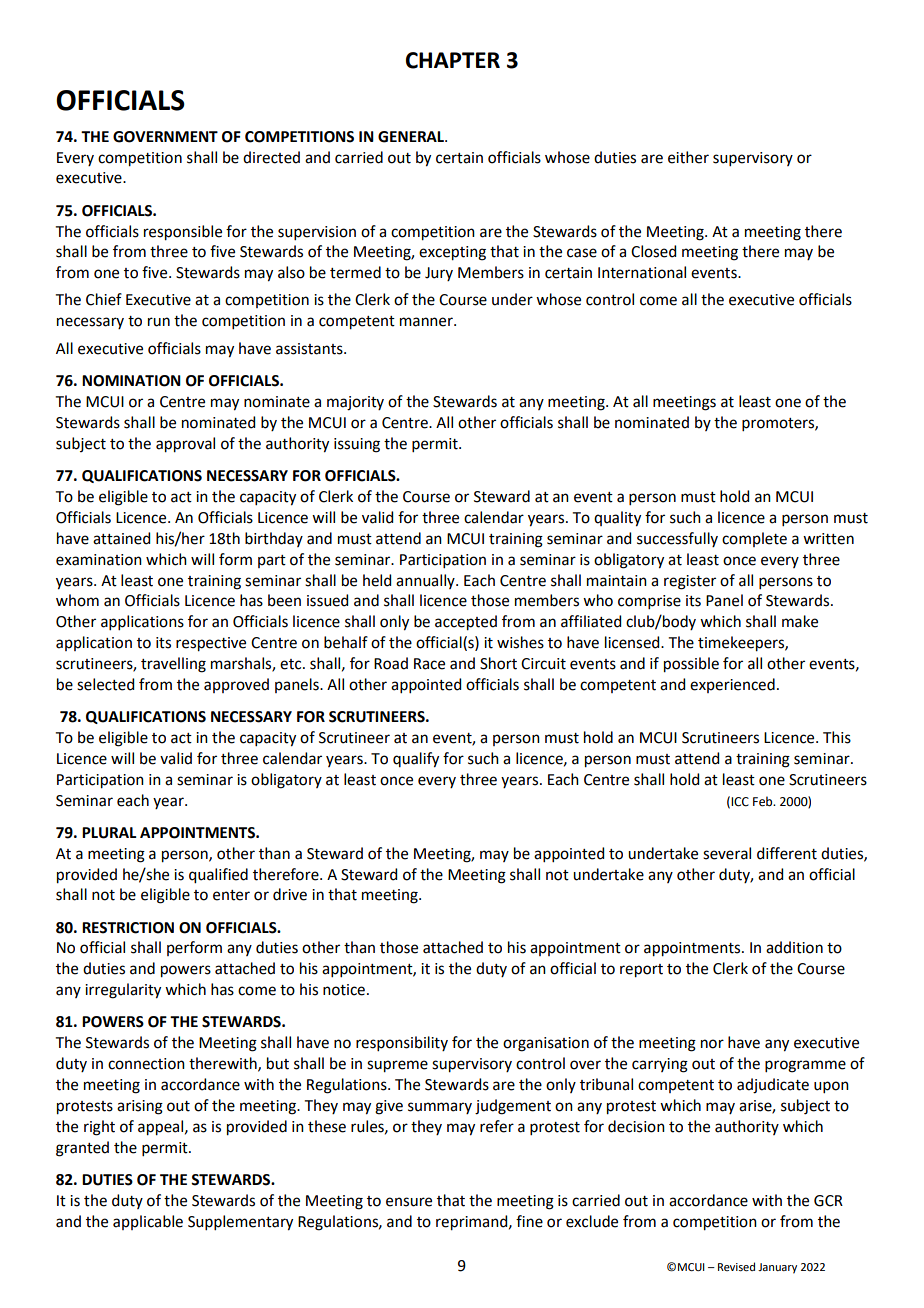 This document has height=1308, width=924. Describe the element at coordinates (357, 445) in the document. I see `issuing` at that location.
